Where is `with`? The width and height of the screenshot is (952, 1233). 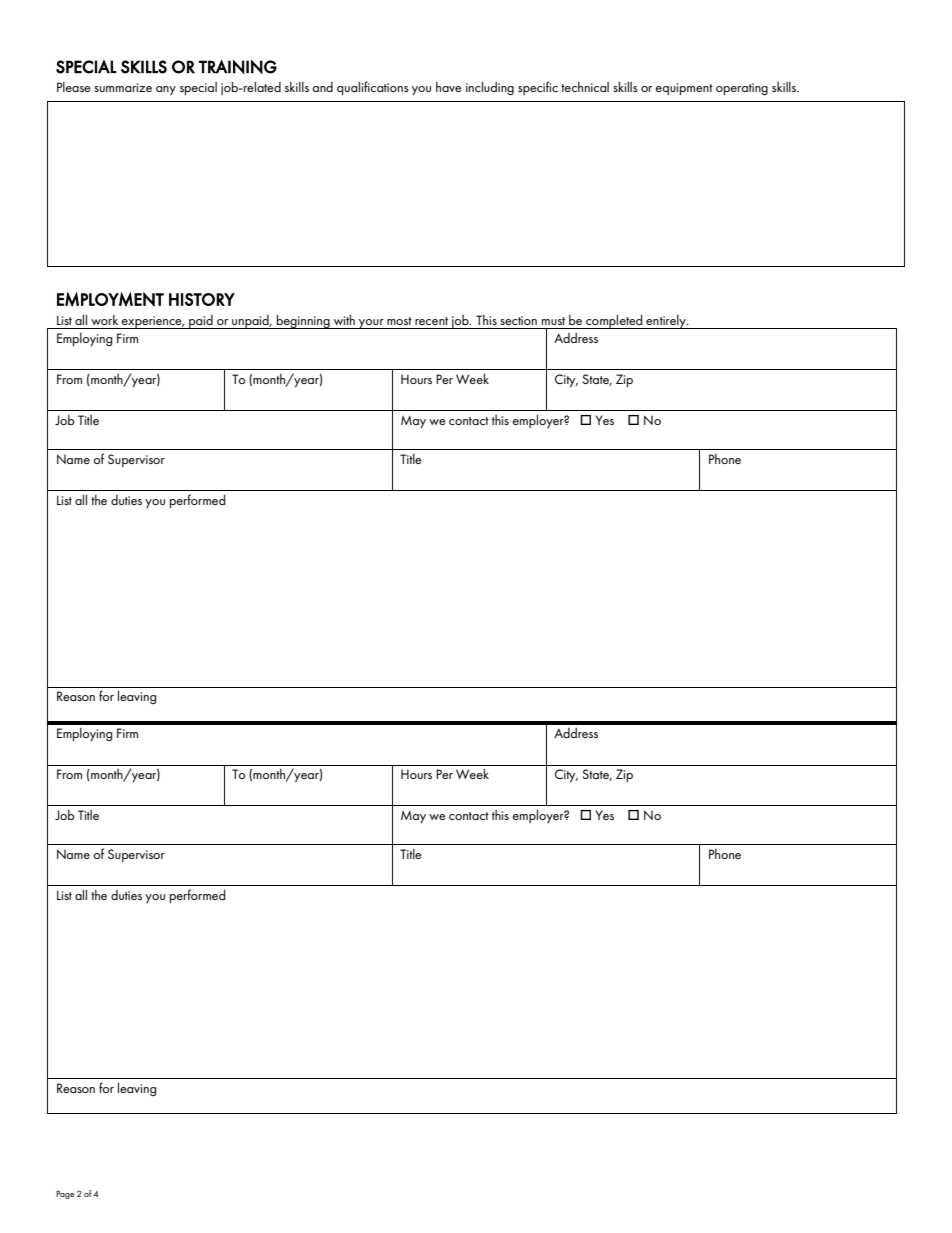 with is located at coordinates (344, 320).
